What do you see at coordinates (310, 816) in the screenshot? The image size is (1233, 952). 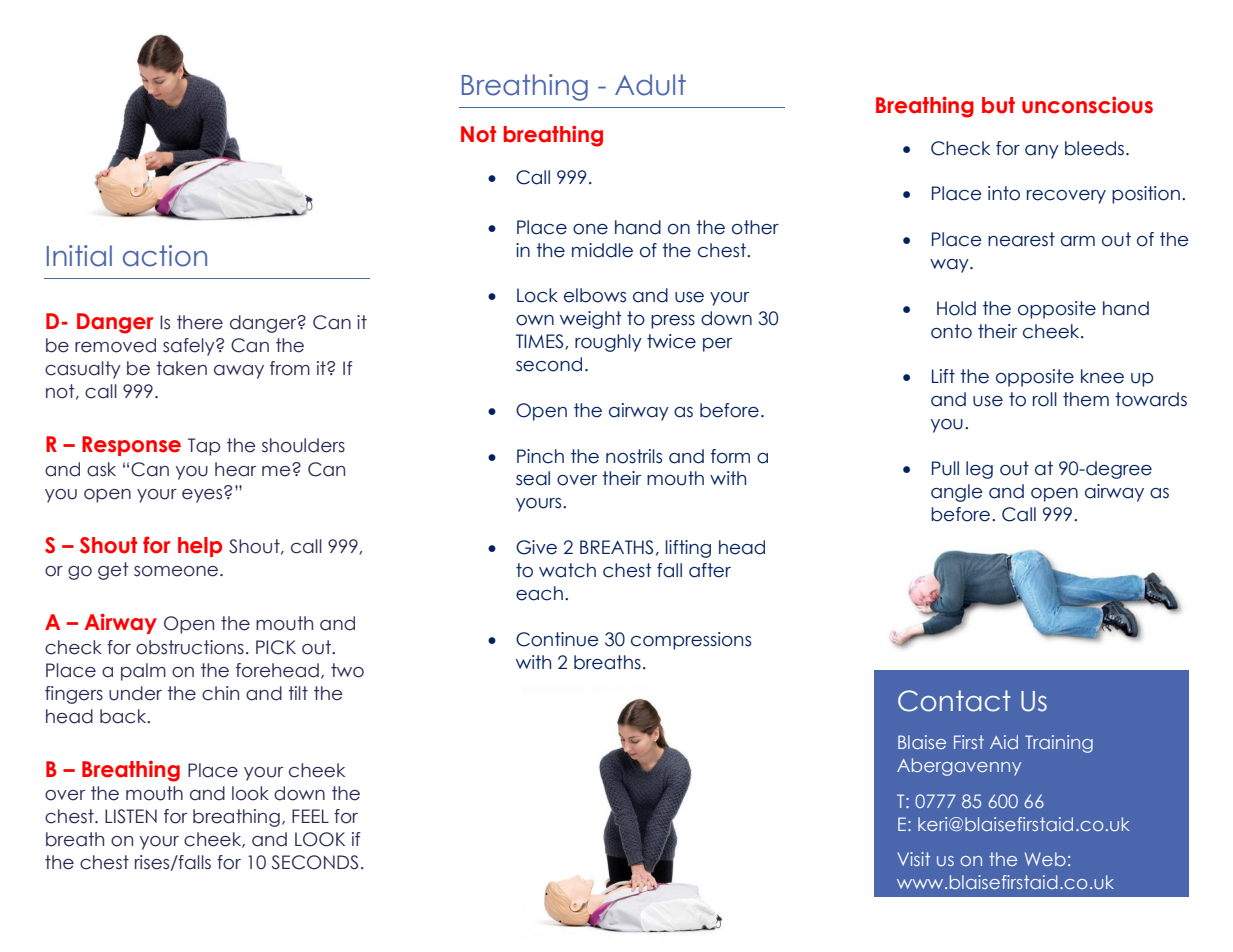 I see `FEEL` at bounding box center [310, 816].
